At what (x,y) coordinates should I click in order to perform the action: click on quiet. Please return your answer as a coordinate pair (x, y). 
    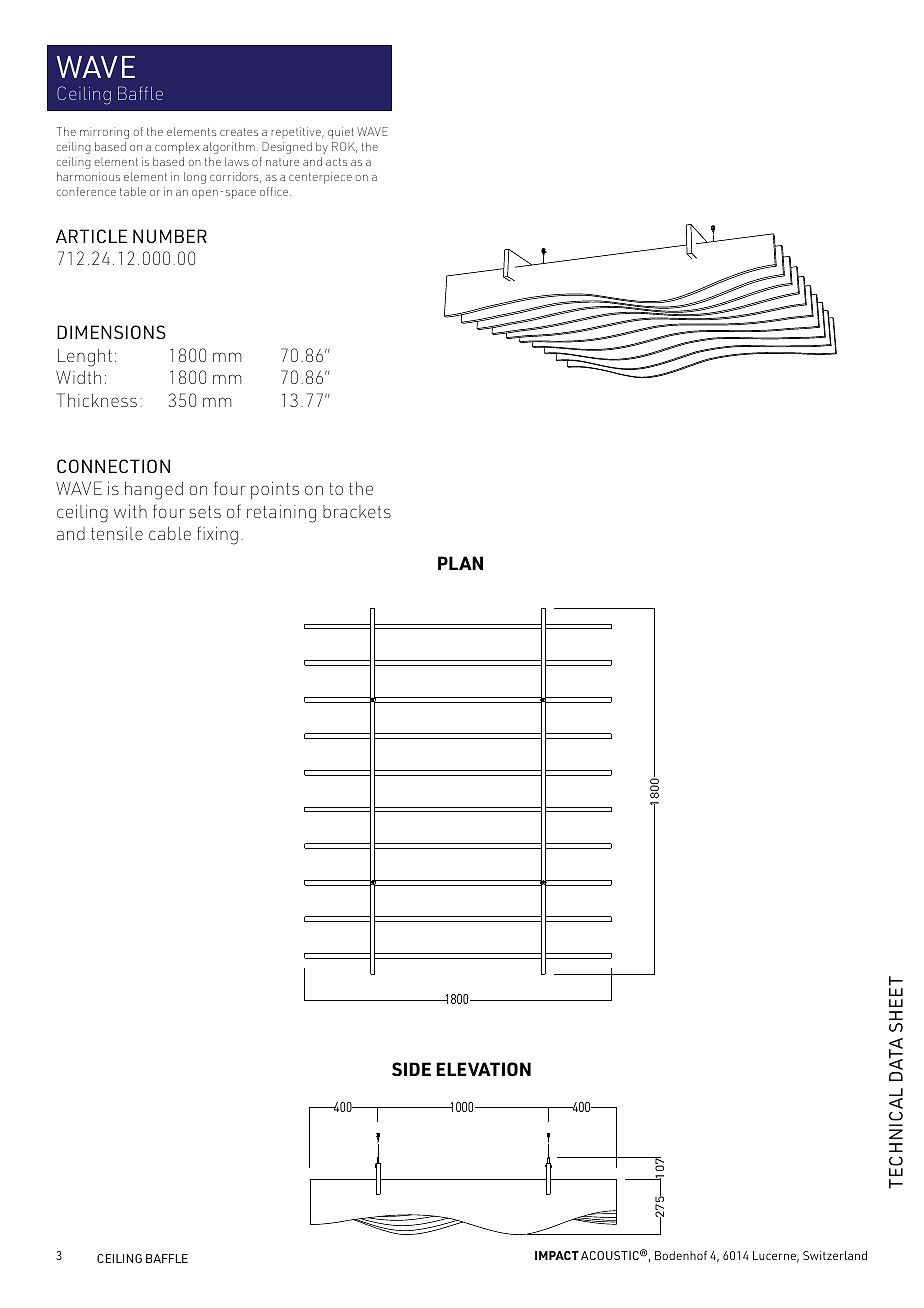
    Looking at the image, I should click on (341, 133).
